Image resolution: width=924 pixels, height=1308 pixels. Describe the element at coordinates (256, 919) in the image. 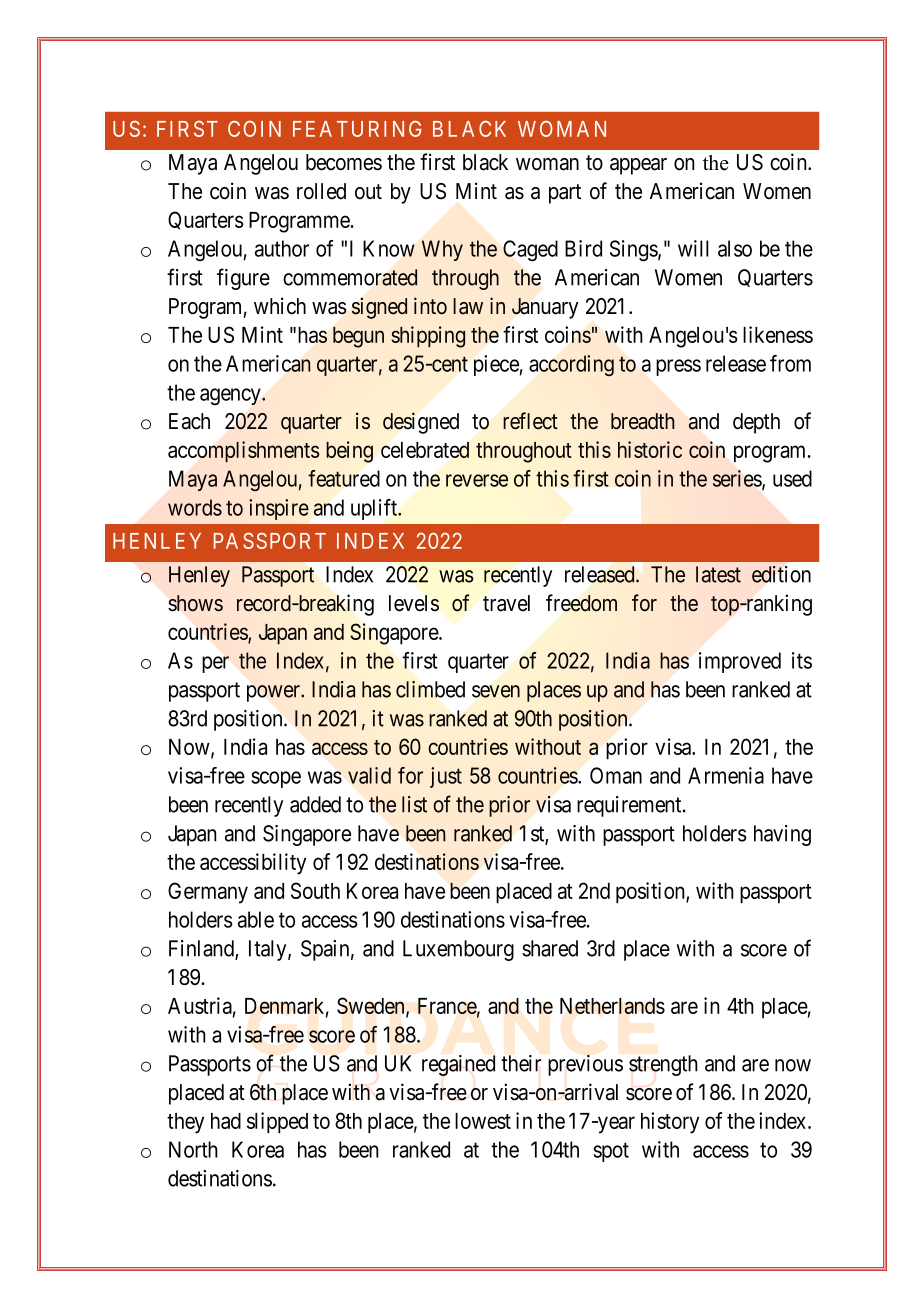

I see `able` at that location.
